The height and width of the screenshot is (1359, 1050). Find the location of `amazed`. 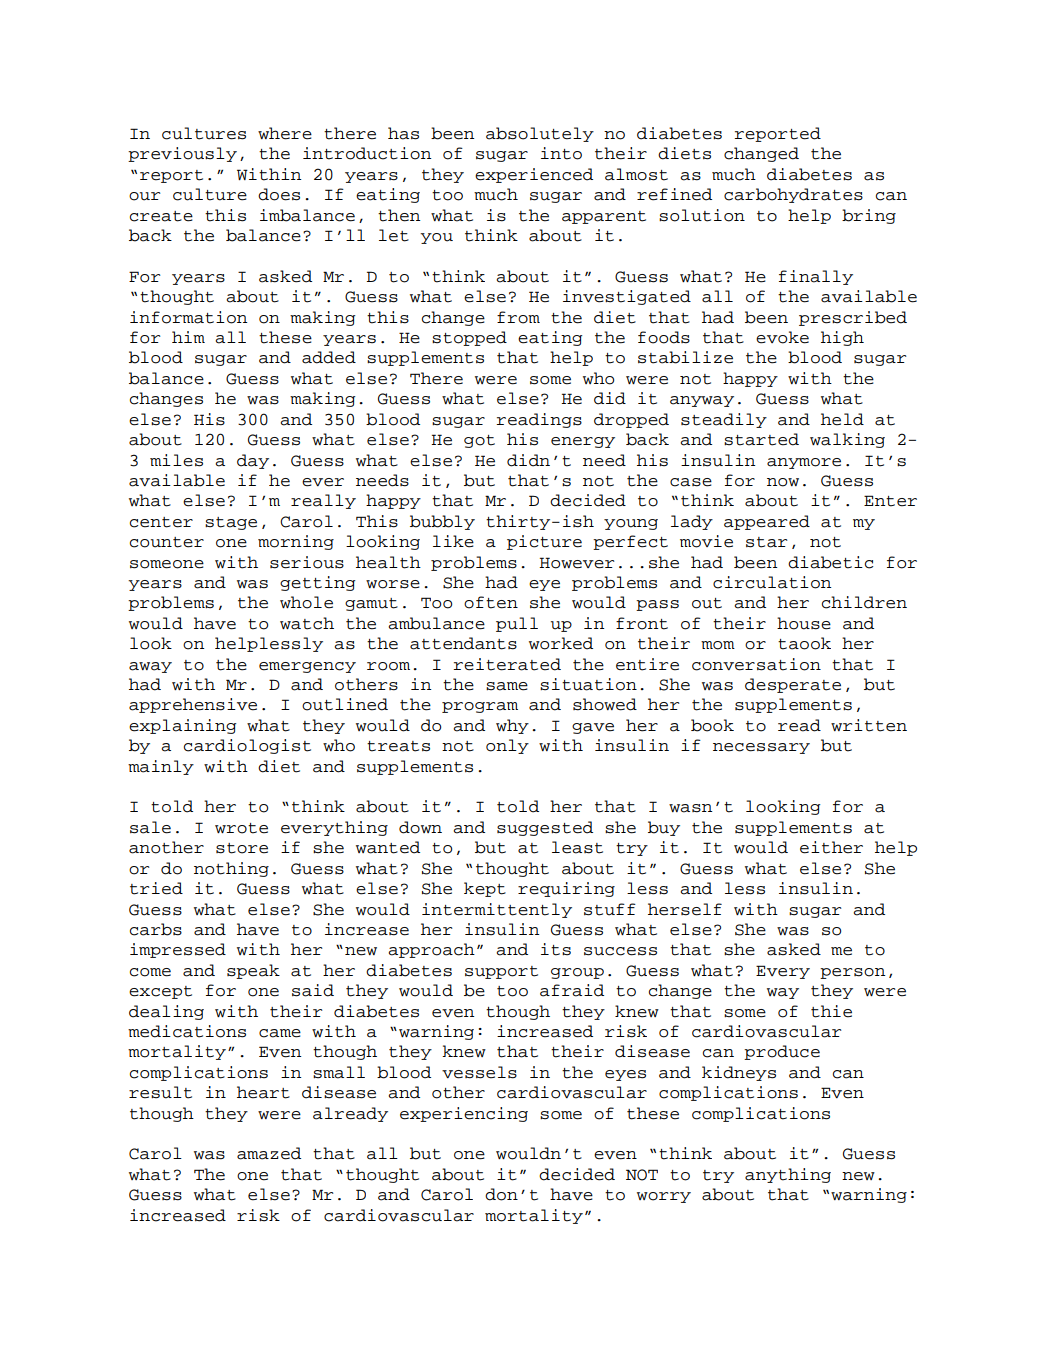

amazed is located at coordinates (269, 1153).
